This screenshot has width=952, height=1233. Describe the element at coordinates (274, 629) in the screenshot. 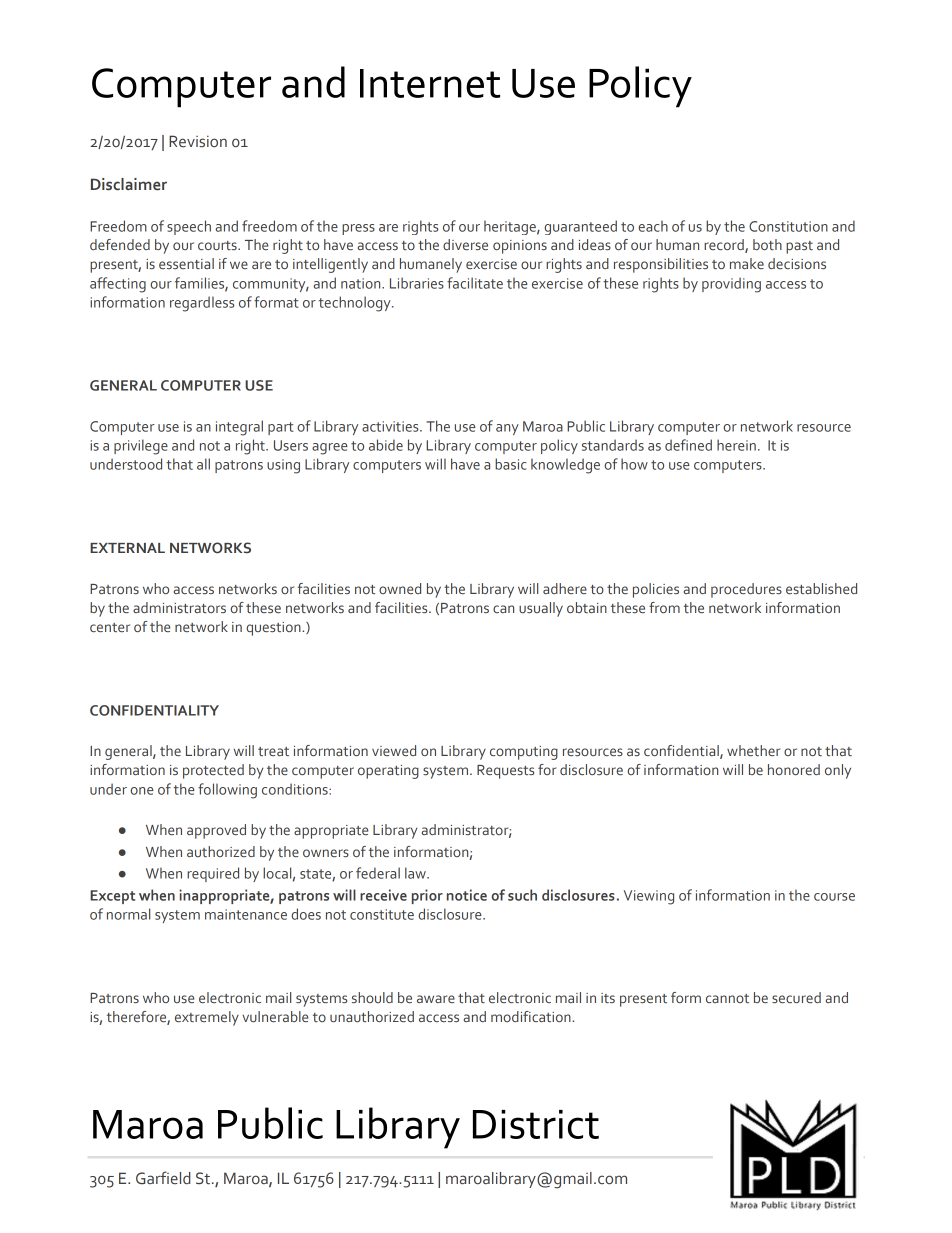

I see `question` at that location.
